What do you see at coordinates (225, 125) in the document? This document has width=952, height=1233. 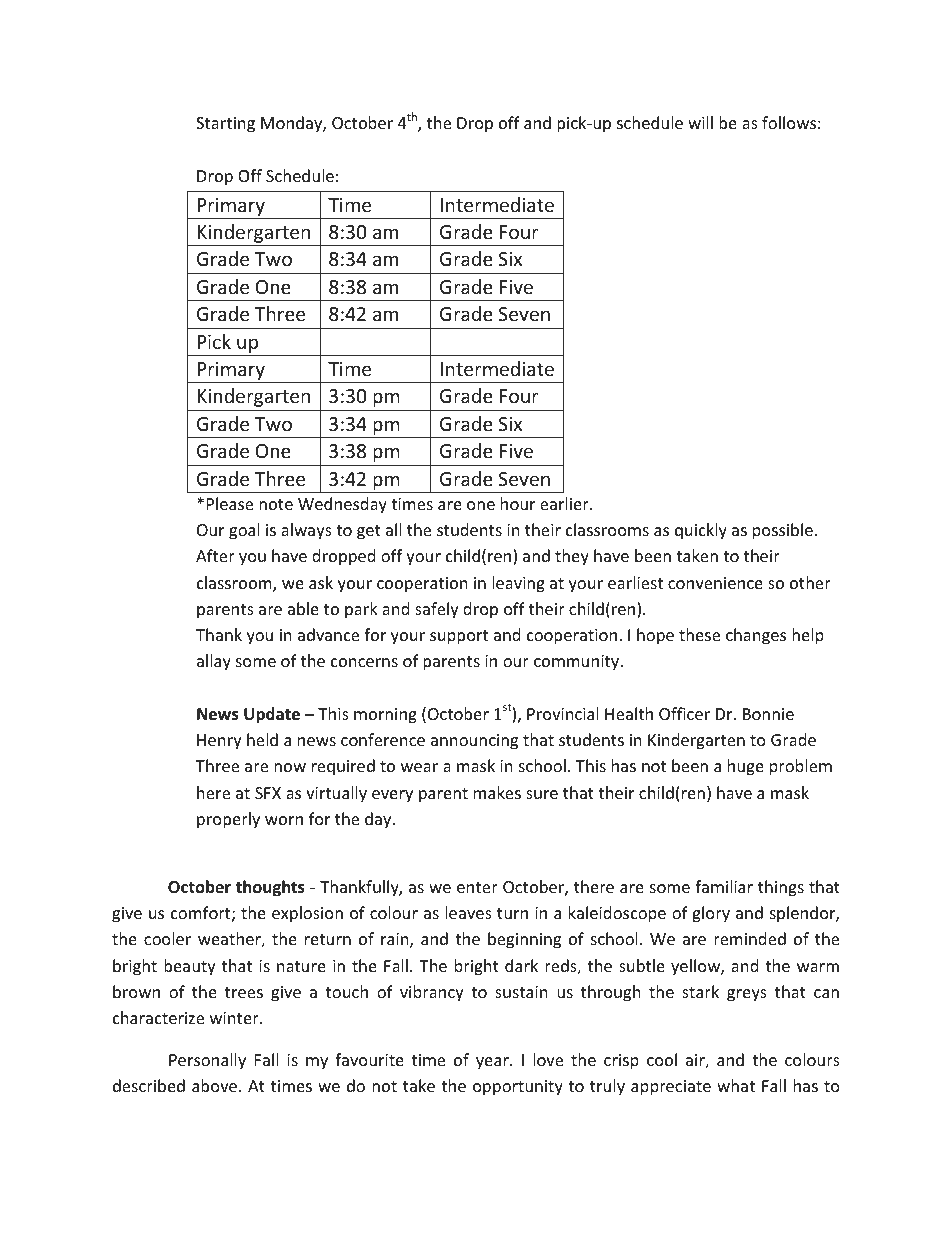 I see `Starting` at bounding box center [225, 125].
